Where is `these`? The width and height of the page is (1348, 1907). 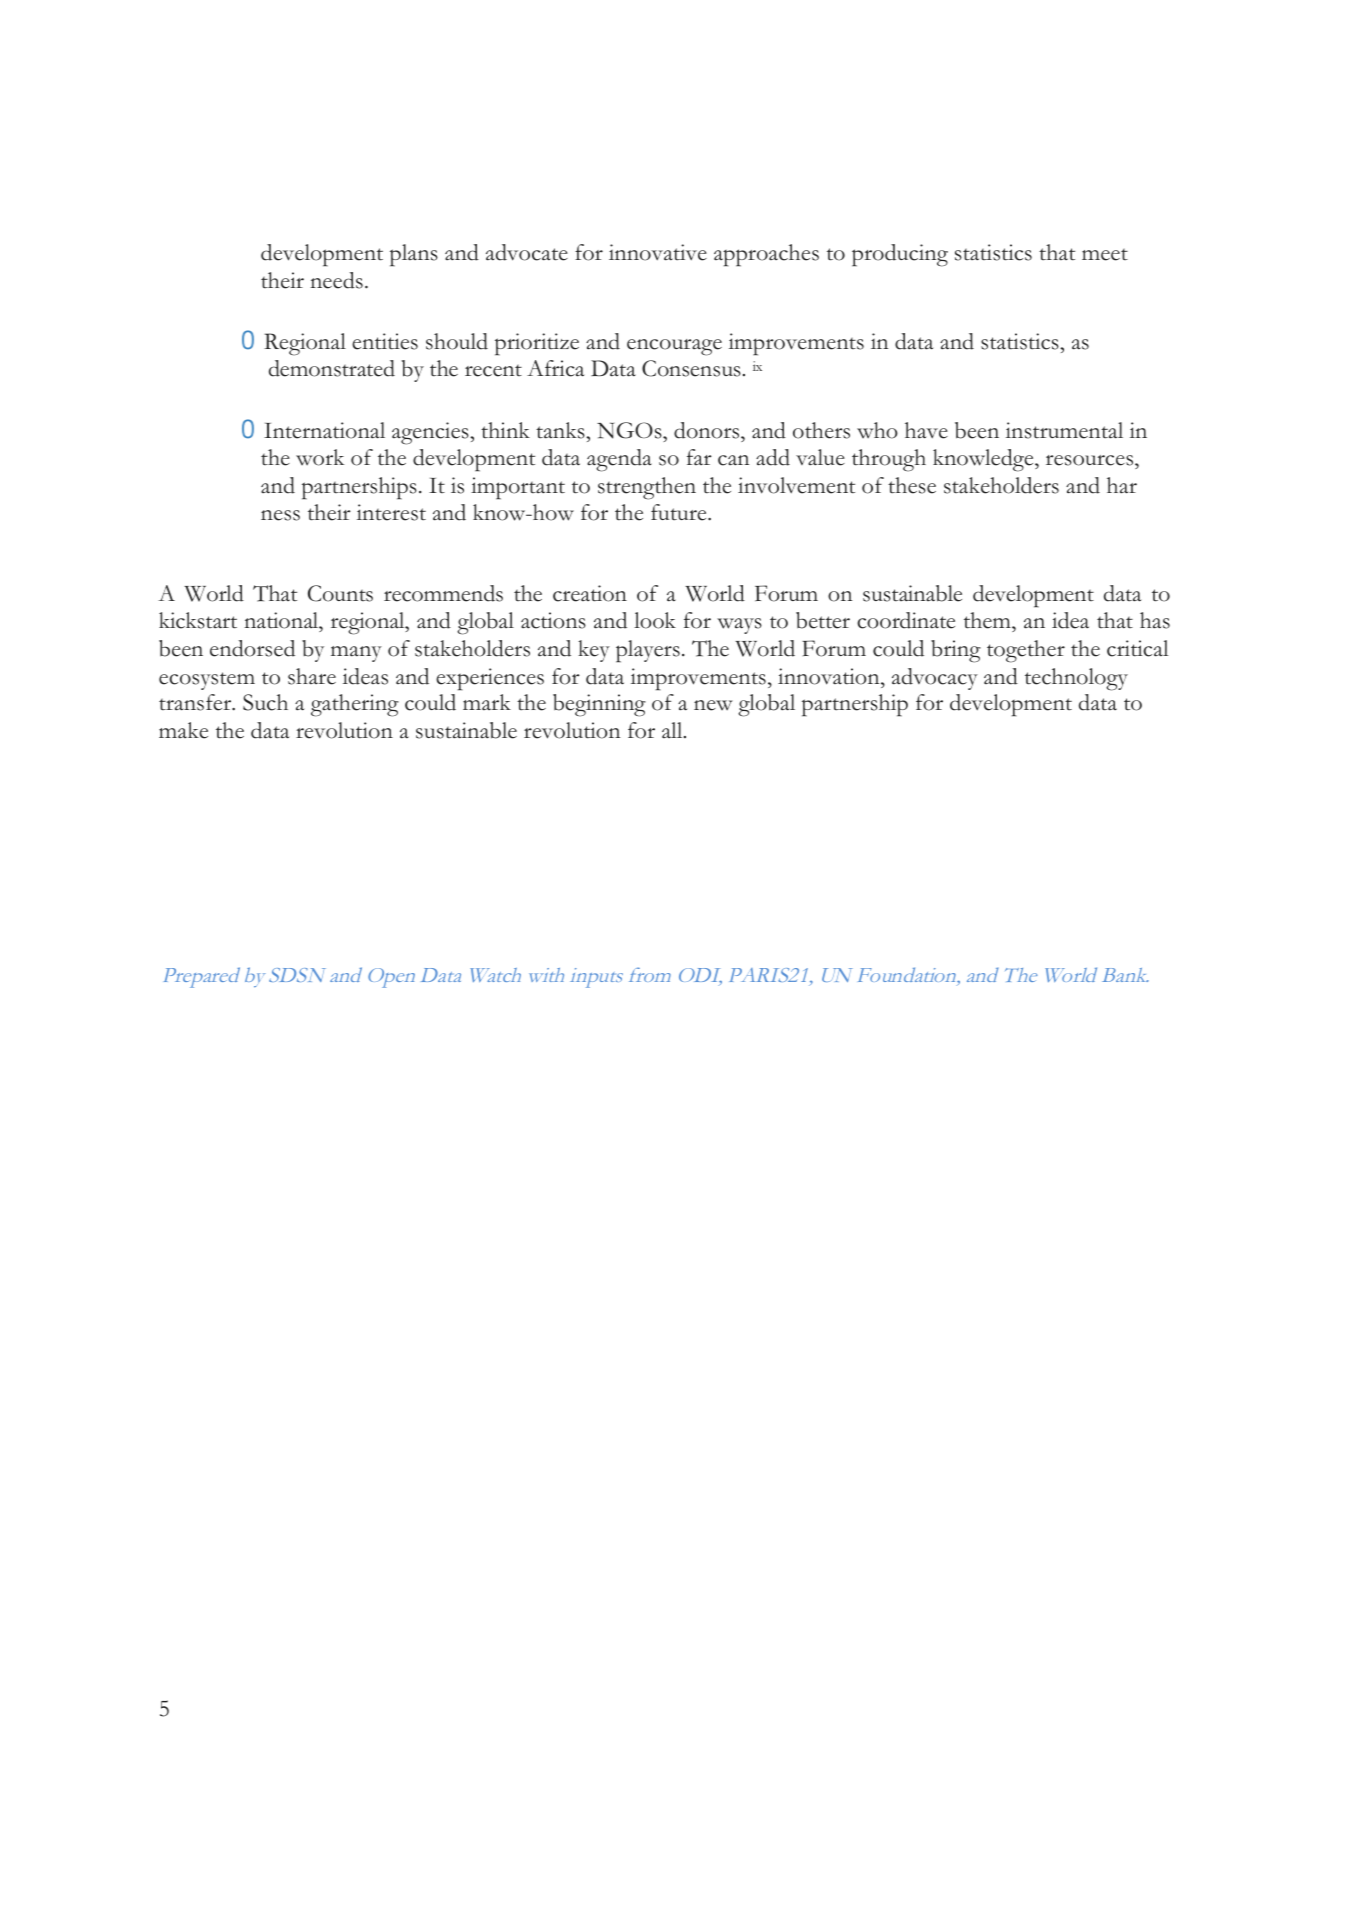 these is located at coordinates (912, 485).
